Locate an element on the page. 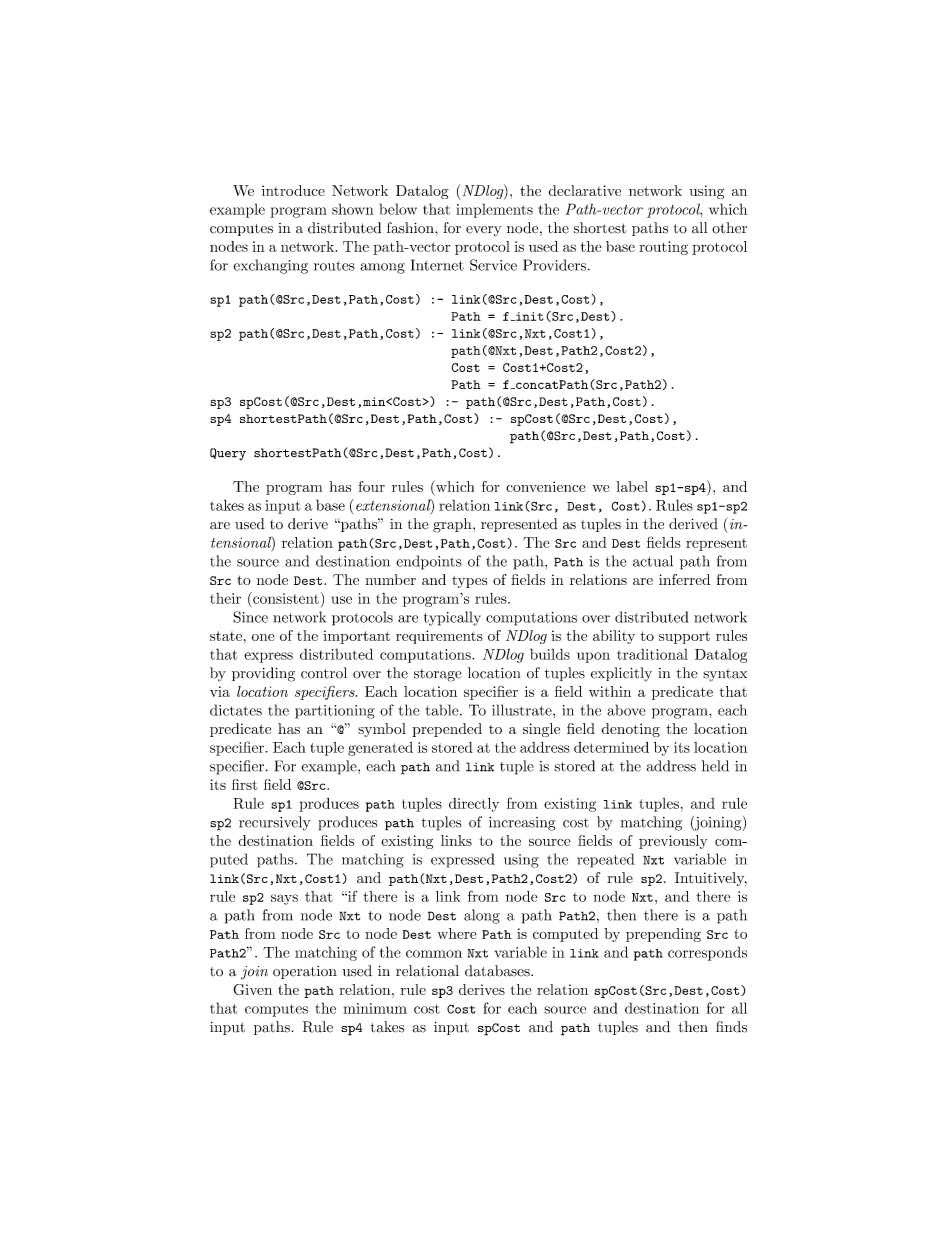 Image resolution: width=952 pixels, height=1233 pixels. finds is located at coordinates (731, 1027).
